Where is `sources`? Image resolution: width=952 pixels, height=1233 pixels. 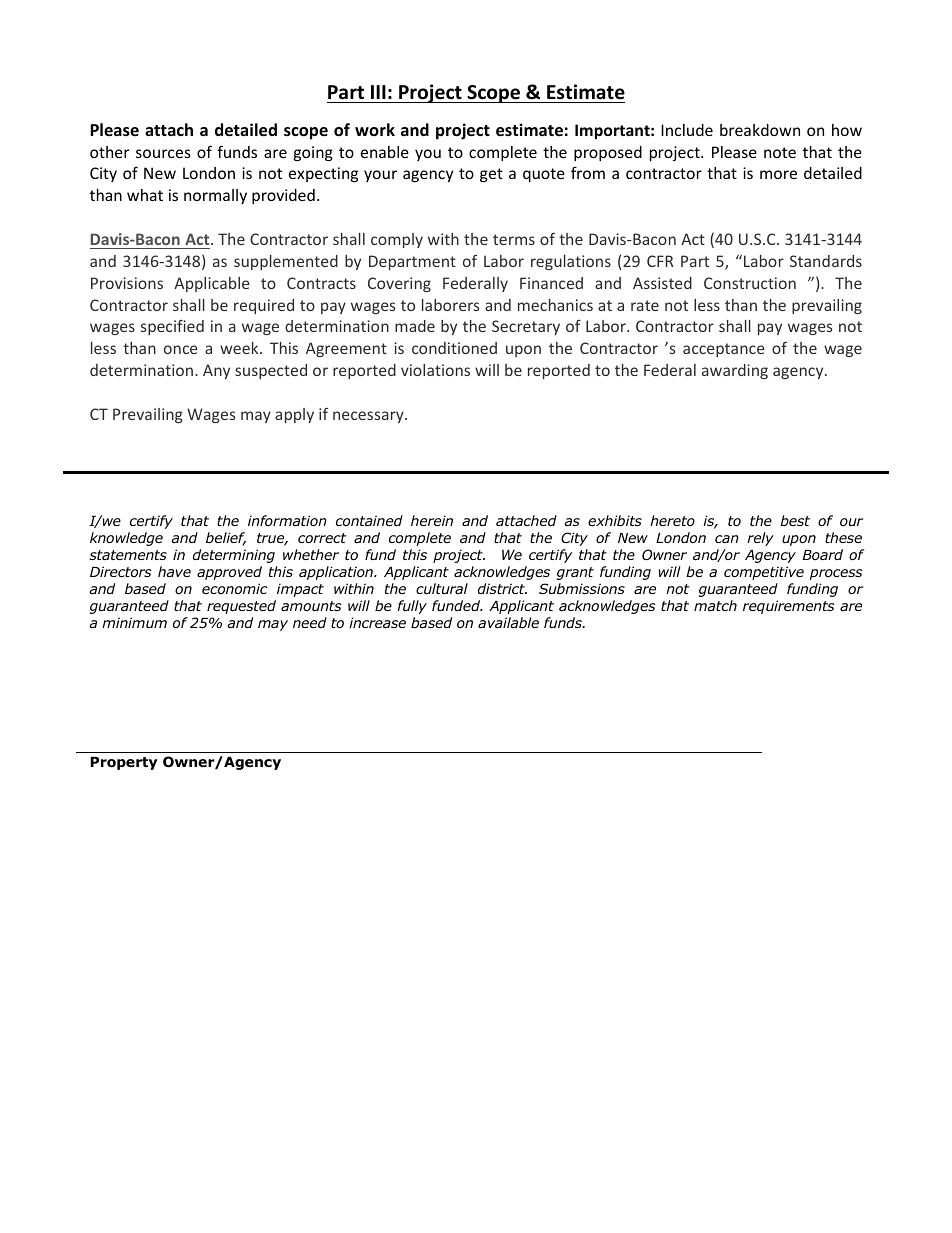
sources is located at coordinates (163, 153).
